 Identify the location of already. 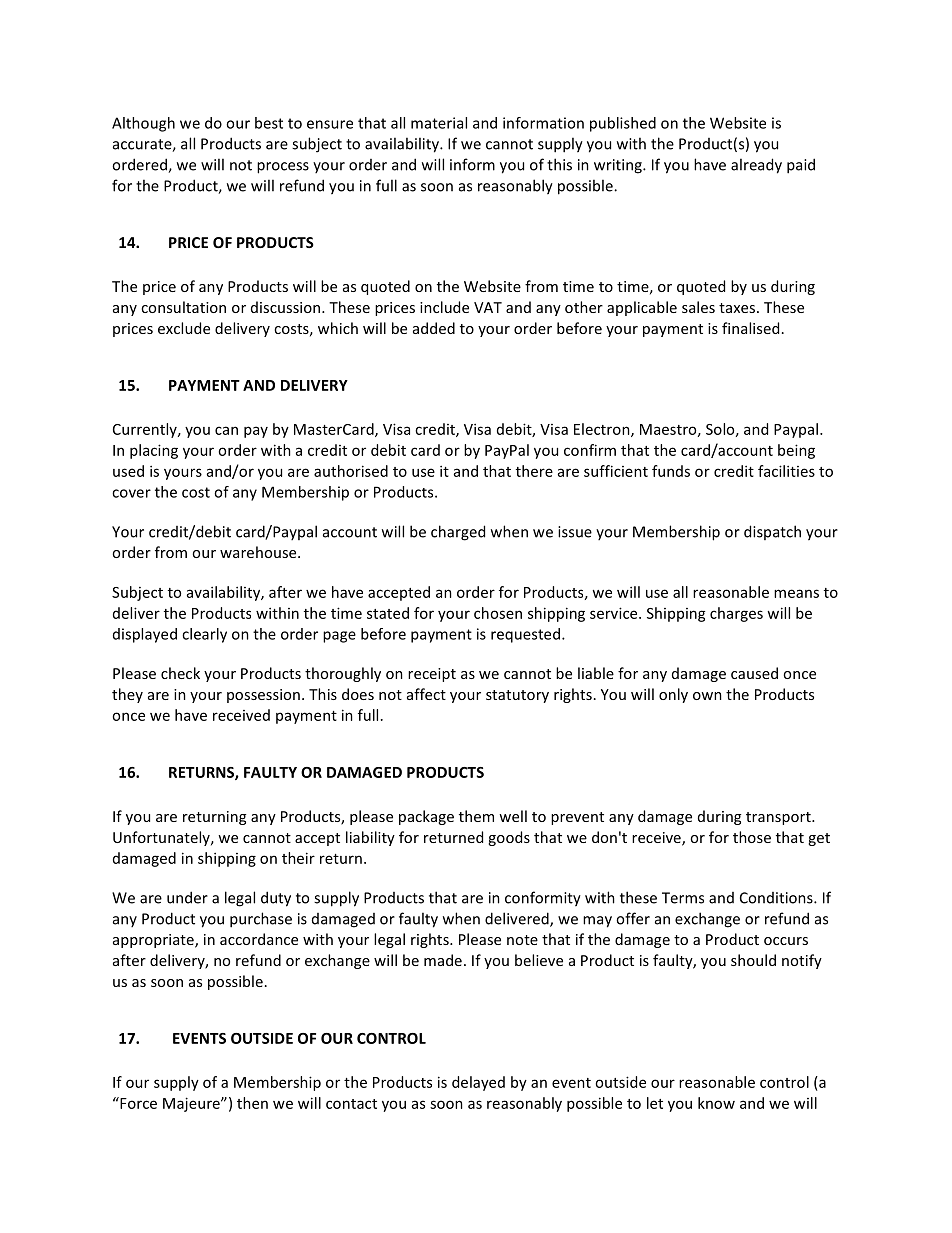
(756, 166).
